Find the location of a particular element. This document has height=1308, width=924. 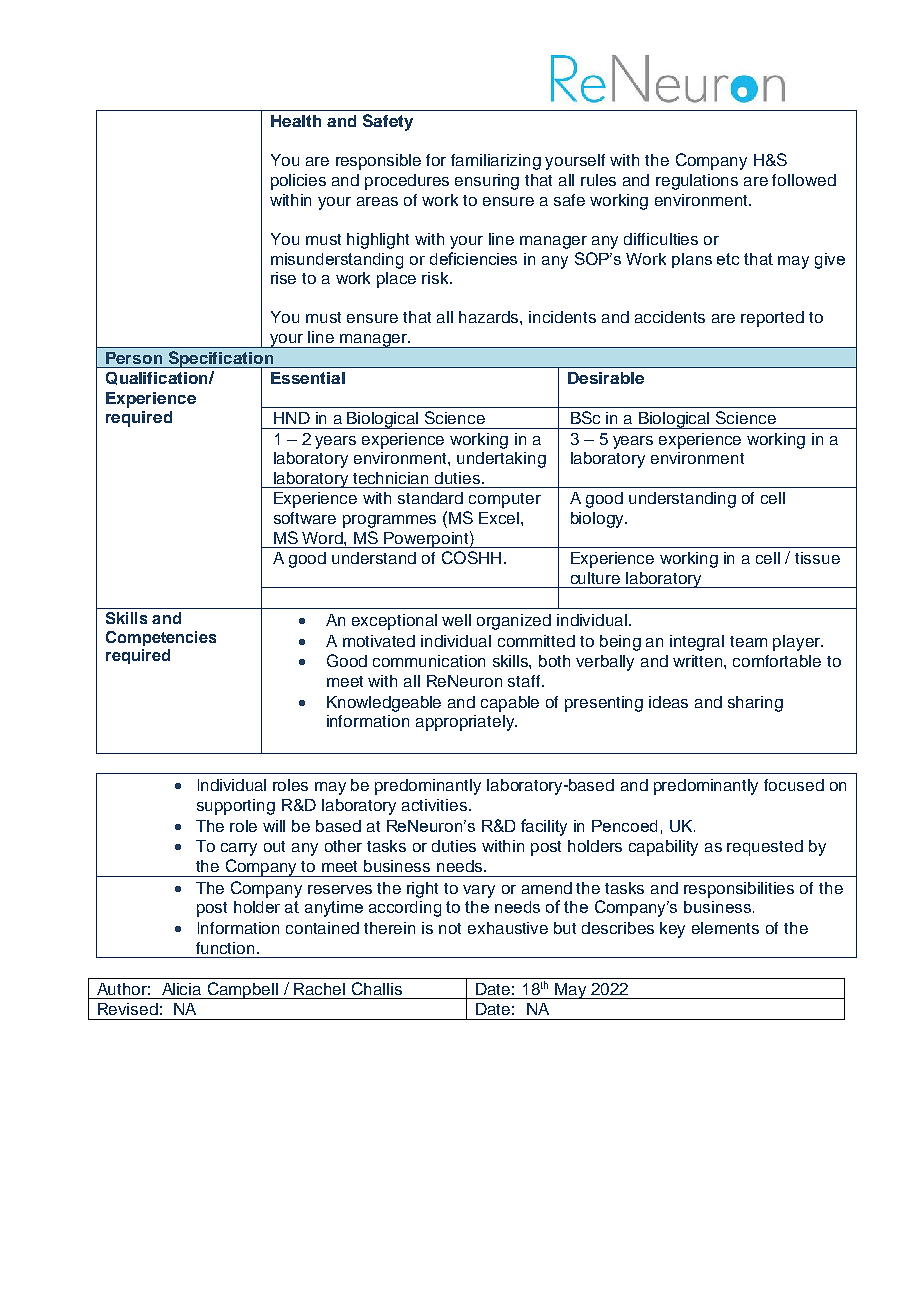

tissue is located at coordinates (817, 558).
